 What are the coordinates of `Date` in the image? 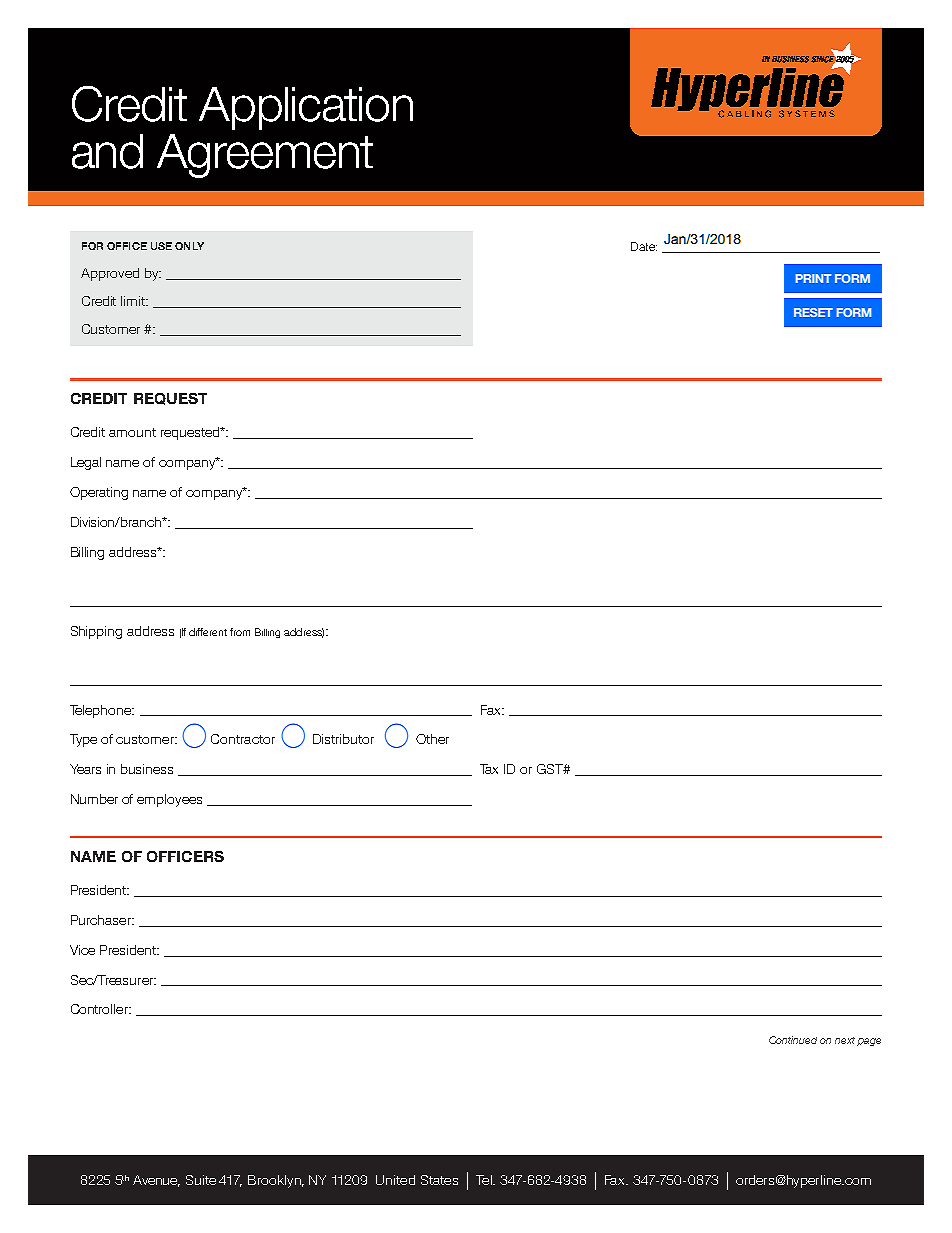 It's located at (644, 246).
